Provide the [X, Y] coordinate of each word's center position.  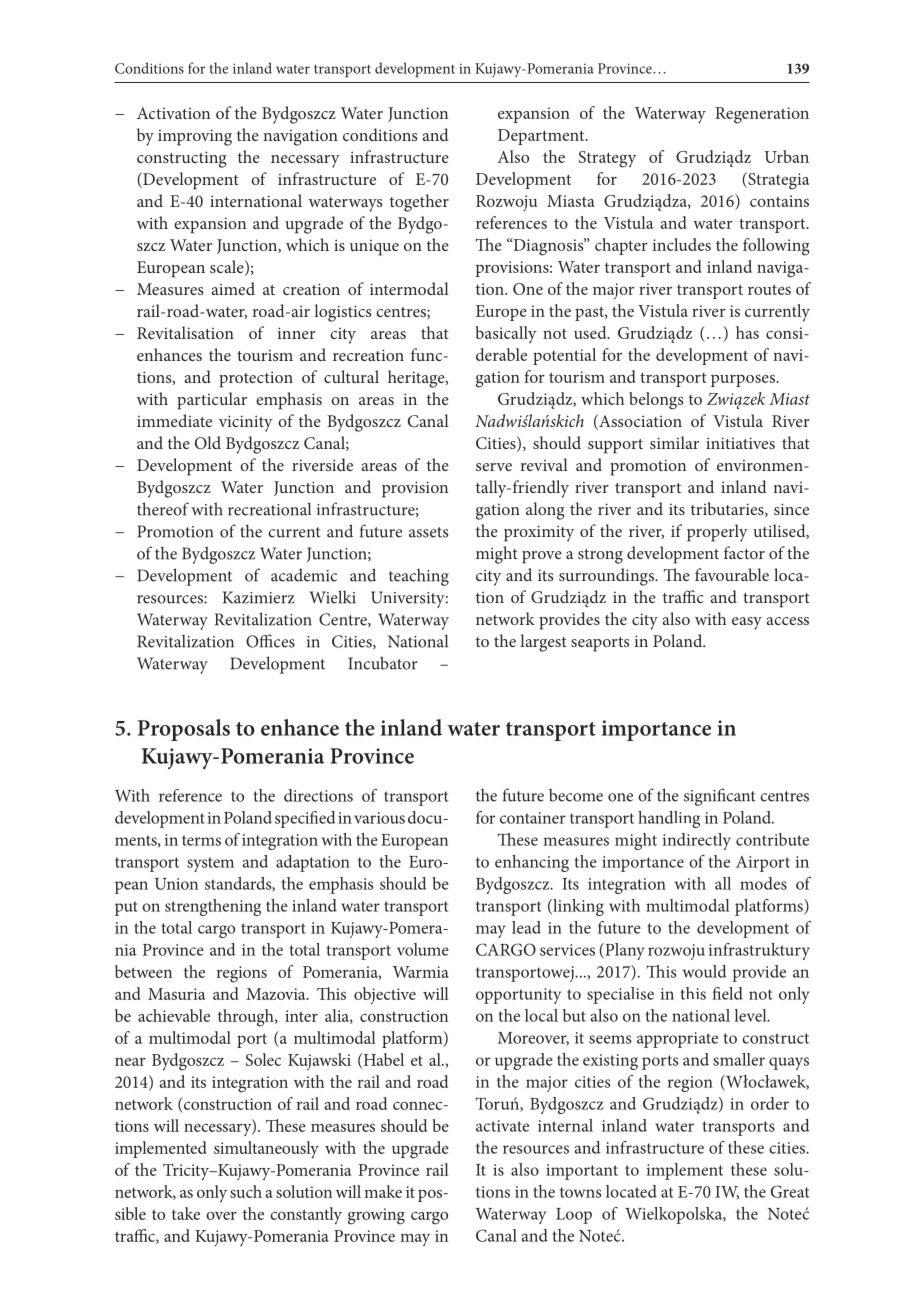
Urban [787, 156]
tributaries [728, 509]
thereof [163, 509]
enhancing [532, 863]
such [246, 1191]
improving [195, 137]
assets [428, 532]
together [419, 203]
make [383, 1191]
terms [201, 840]
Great [790, 1191]
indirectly [697, 841]
